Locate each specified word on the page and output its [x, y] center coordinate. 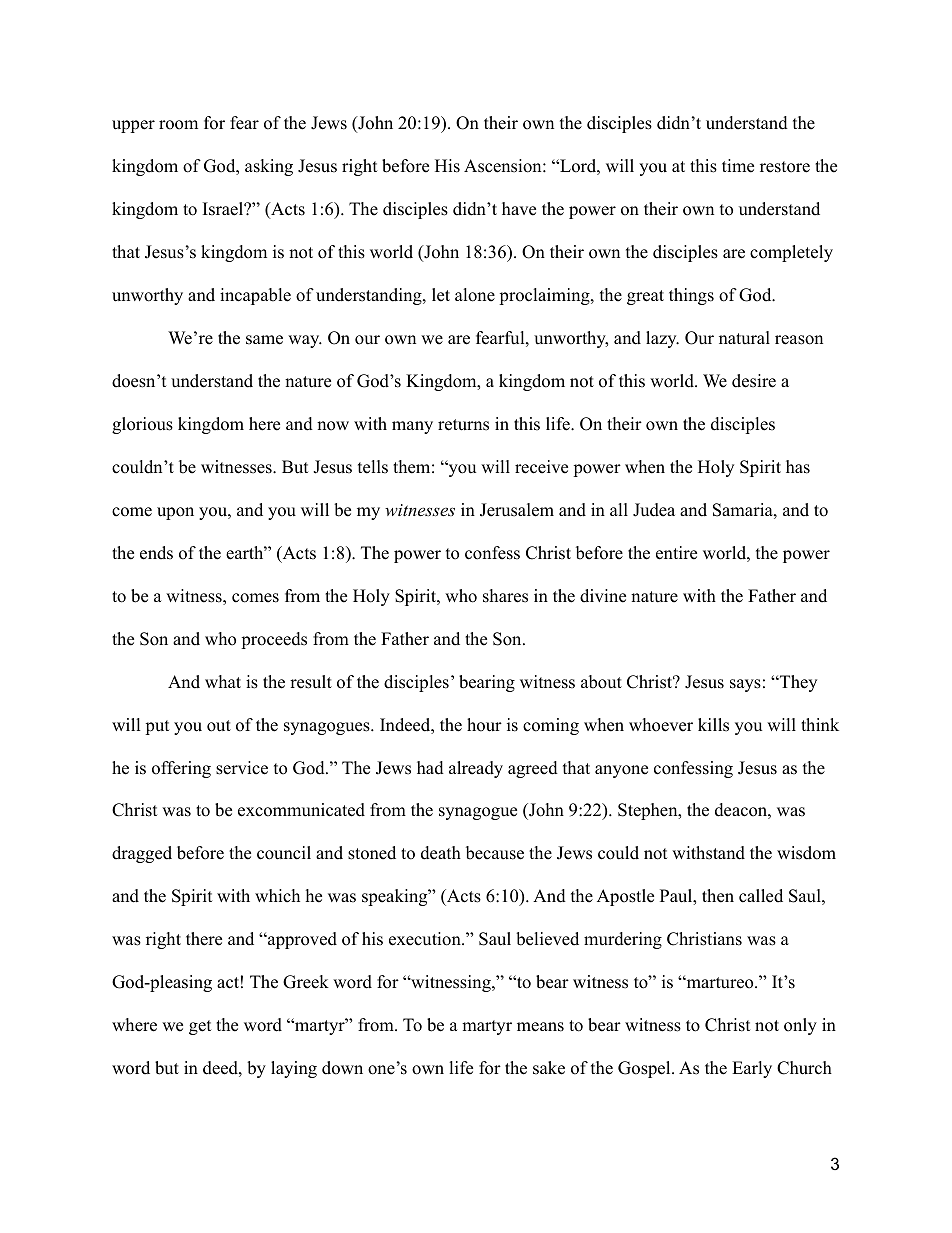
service [242, 768]
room [178, 125]
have [519, 209]
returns [463, 425]
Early [752, 1069]
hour [484, 725]
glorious [142, 425]
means [540, 1027]
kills [713, 725]
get [200, 1027]
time [738, 166]
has [798, 467]
